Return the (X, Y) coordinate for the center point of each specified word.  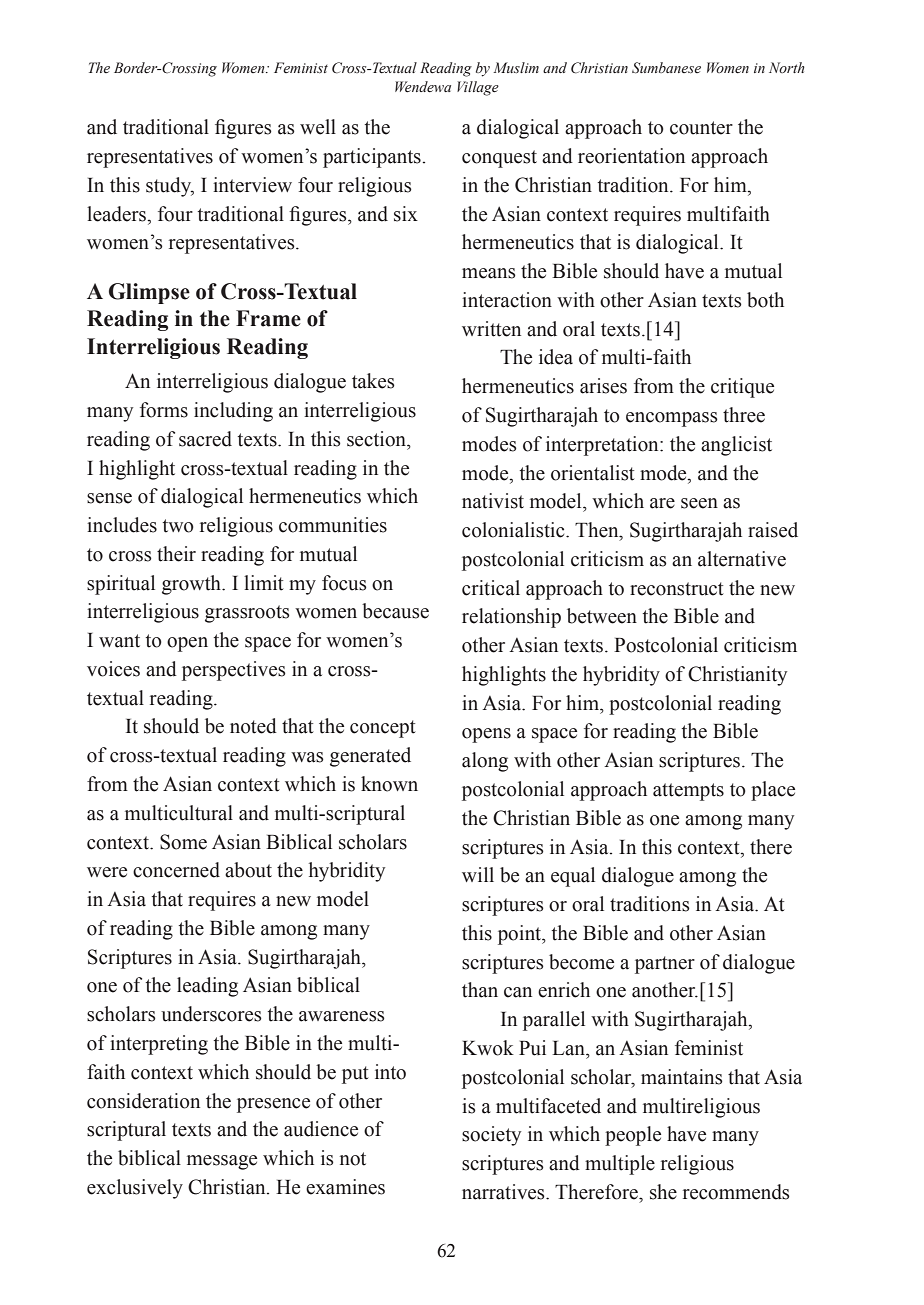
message (222, 1162)
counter (701, 128)
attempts (688, 792)
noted (253, 726)
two (178, 526)
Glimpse (149, 293)
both (765, 300)
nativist (493, 501)
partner (665, 965)
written (491, 329)
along (485, 762)
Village (478, 88)
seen (699, 503)
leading (207, 987)
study (170, 187)
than (480, 990)
